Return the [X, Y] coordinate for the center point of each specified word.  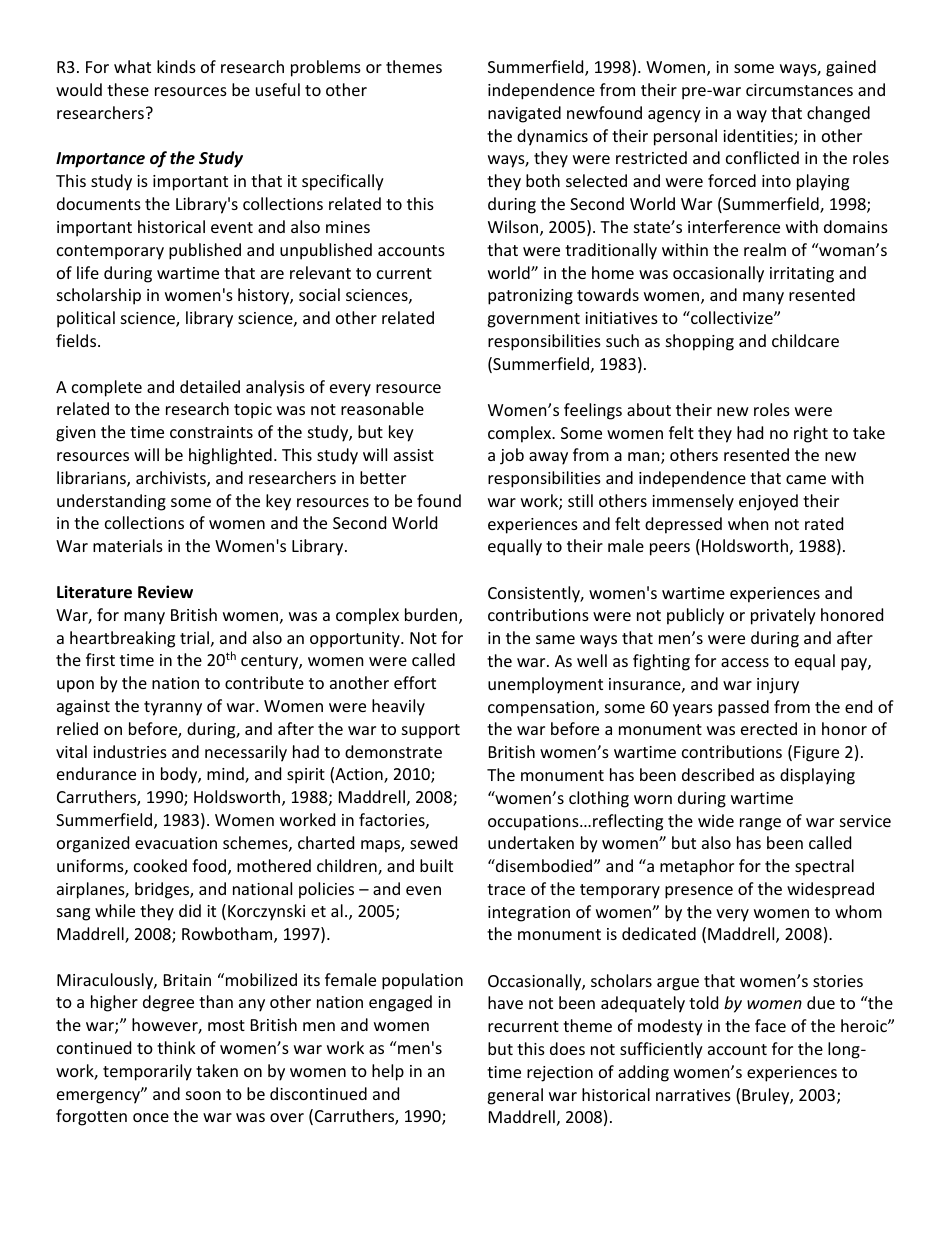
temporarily [147, 1072]
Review [165, 592]
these [128, 89]
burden [432, 616]
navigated [524, 114]
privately [783, 616]
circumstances [799, 90]
